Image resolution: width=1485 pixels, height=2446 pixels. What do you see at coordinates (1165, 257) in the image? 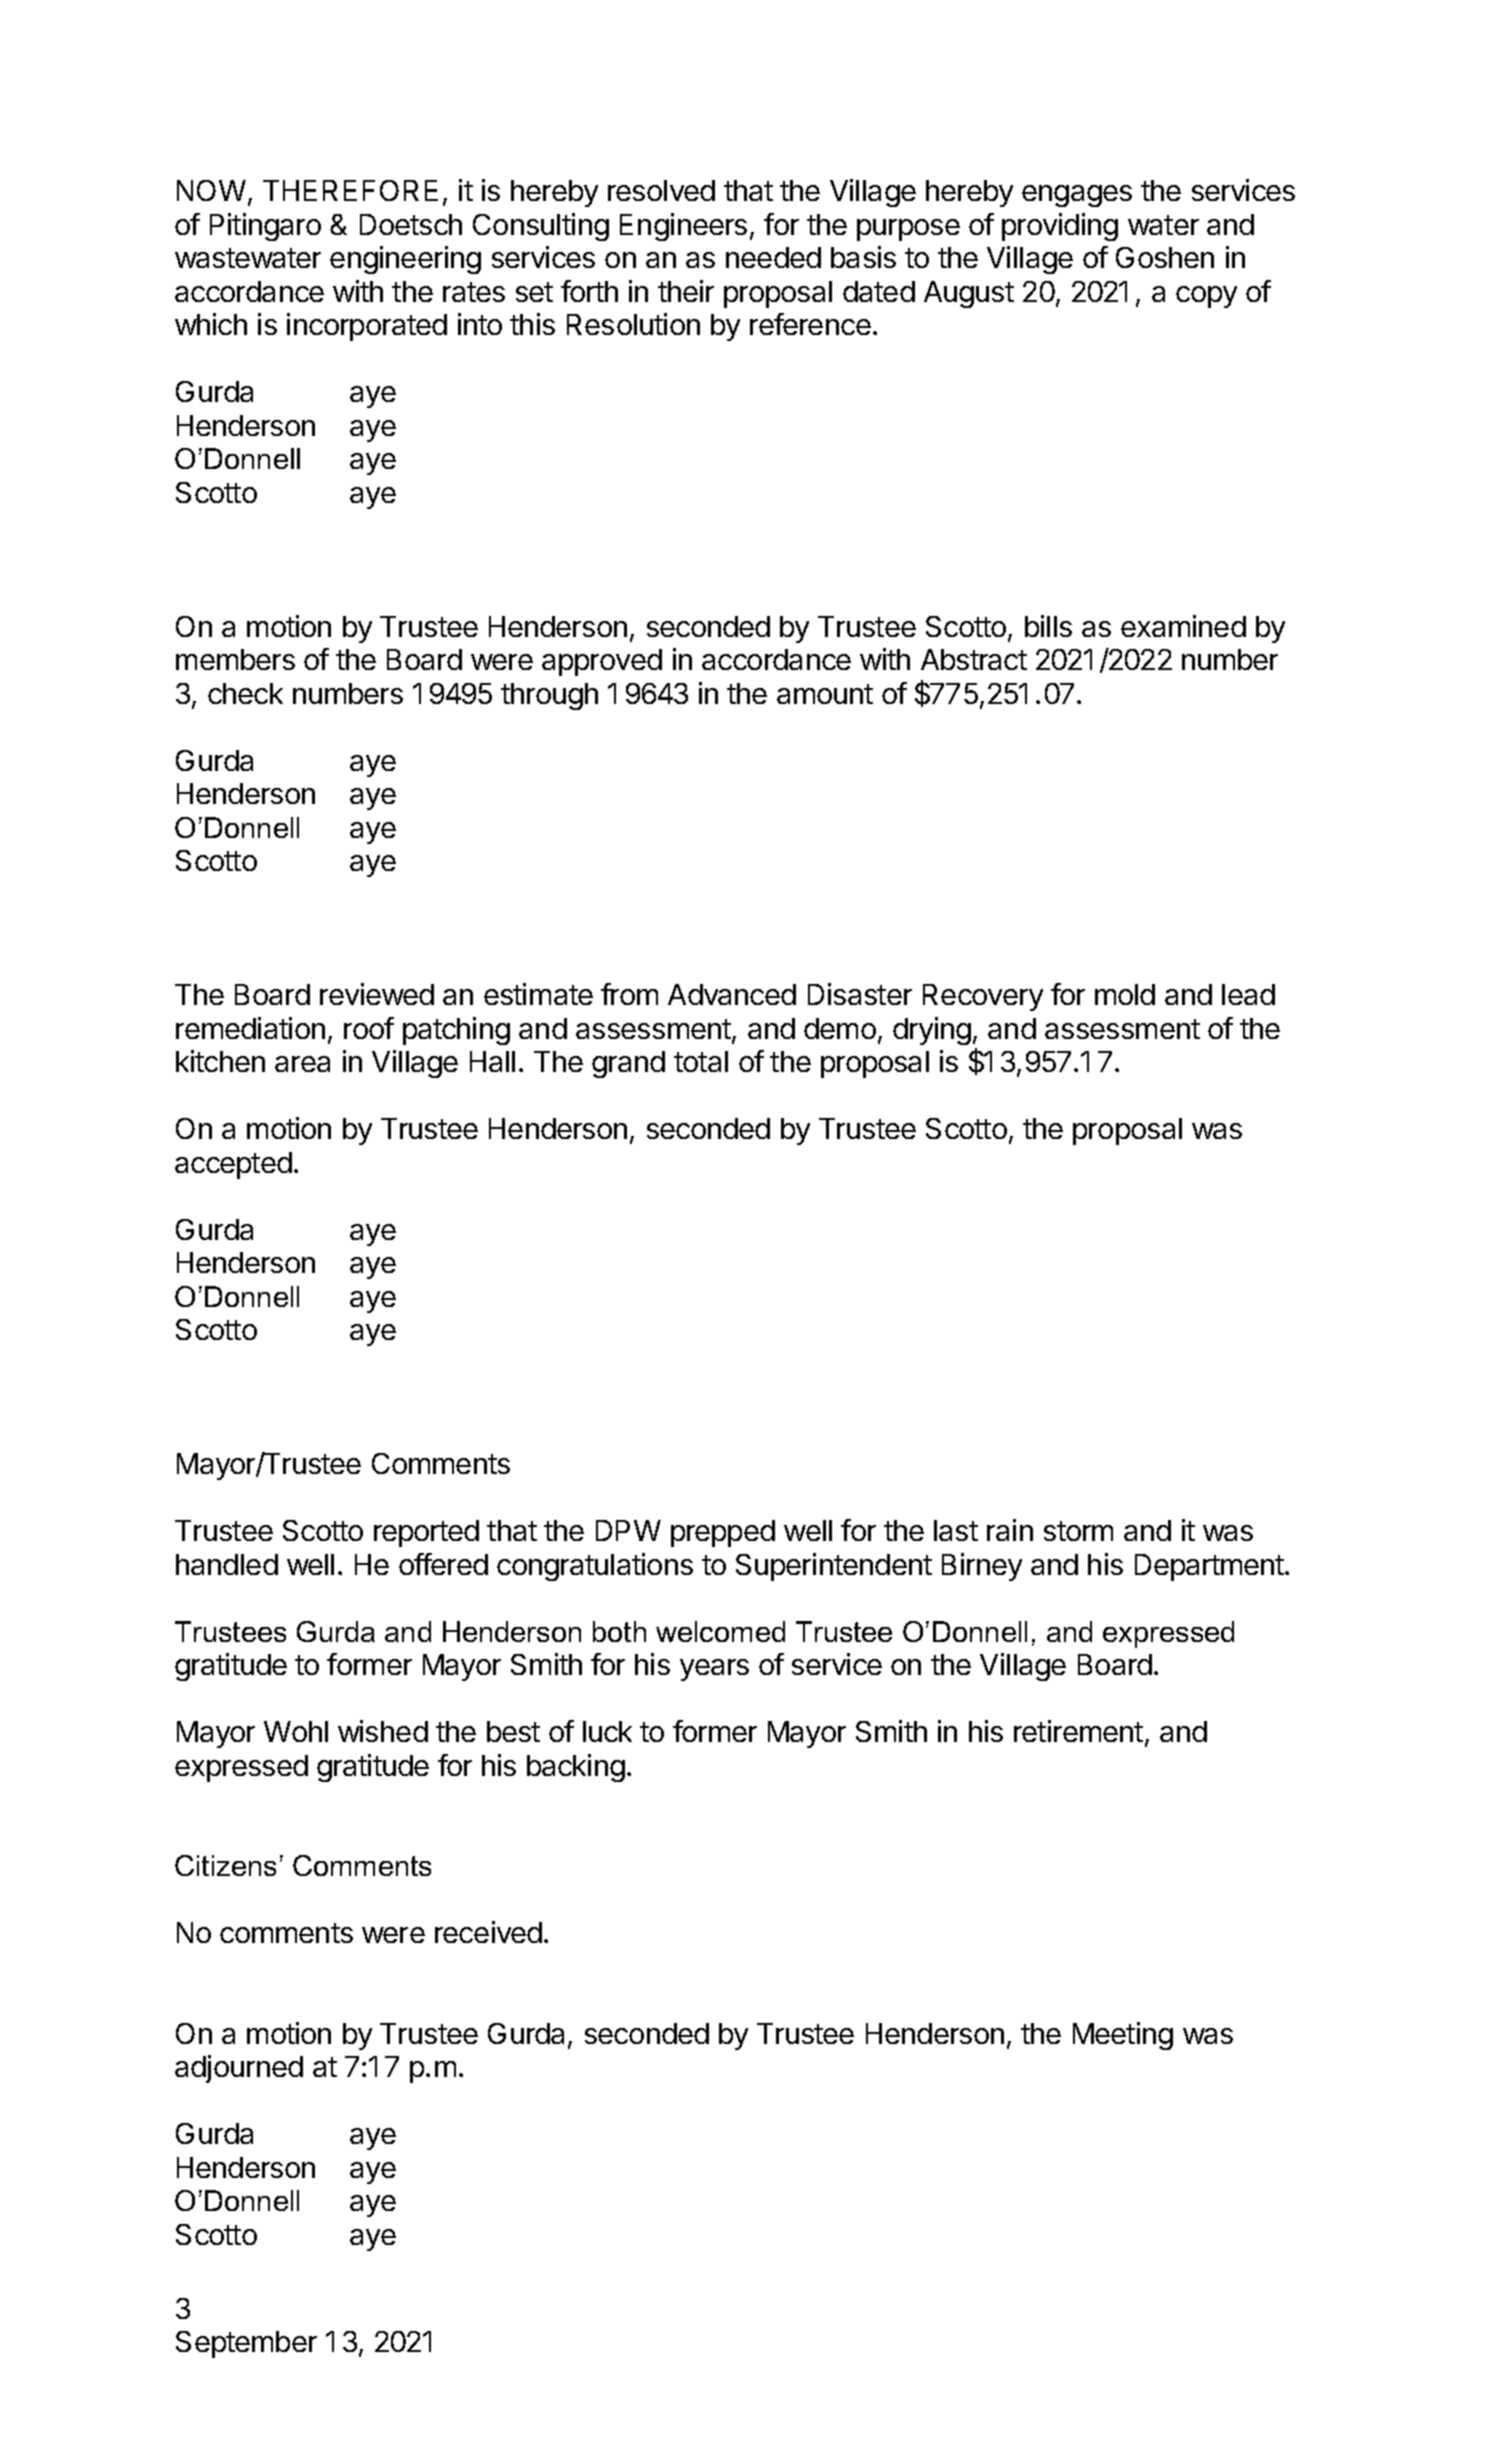
I see `Goshen` at bounding box center [1165, 257].
